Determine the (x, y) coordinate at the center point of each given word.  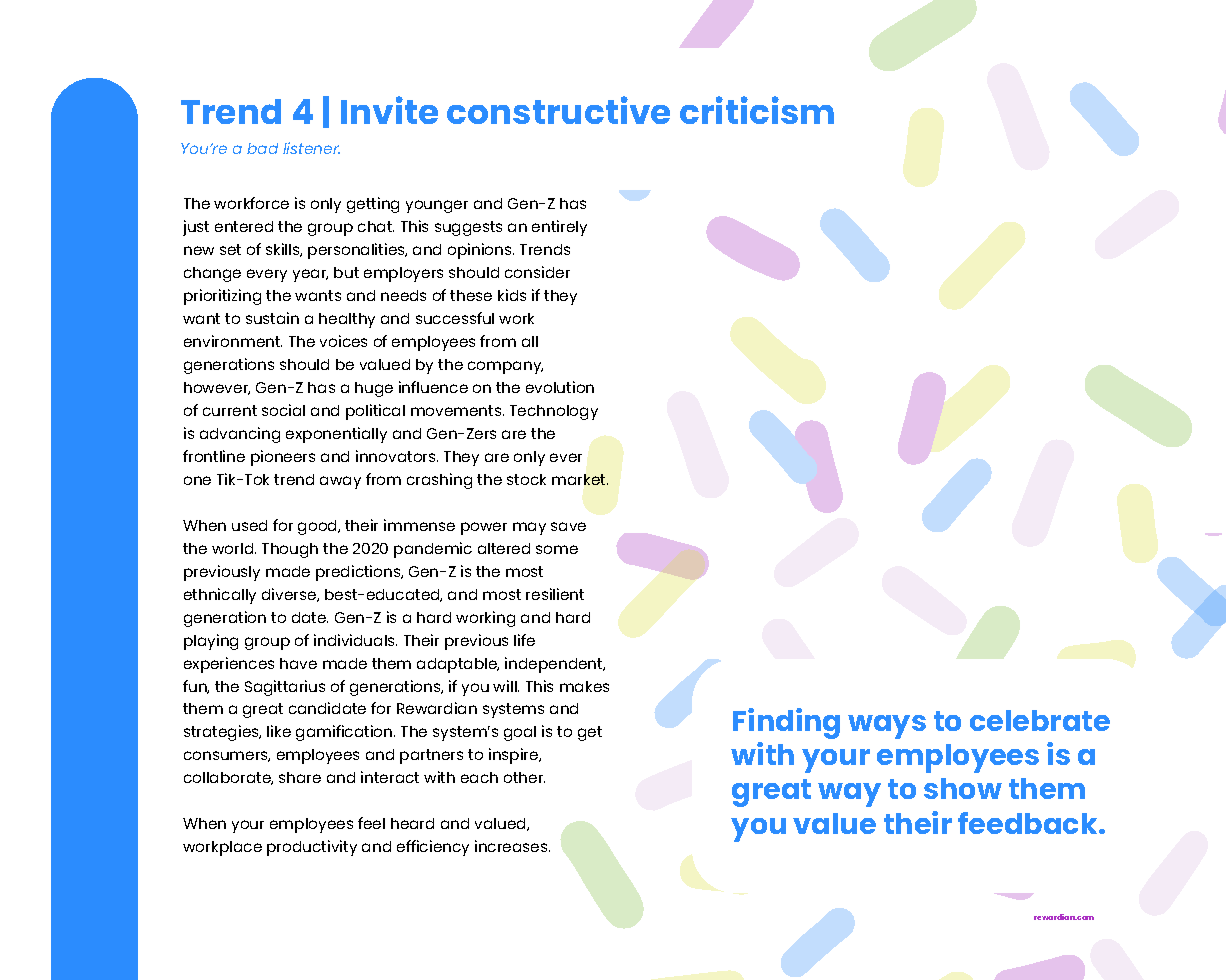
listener (311, 148)
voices (343, 341)
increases (512, 846)
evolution (560, 387)
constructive (558, 110)
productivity (312, 848)
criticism (757, 110)
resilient (555, 594)
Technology (554, 412)
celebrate (1040, 720)
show (963, 788)
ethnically (220, 596)
